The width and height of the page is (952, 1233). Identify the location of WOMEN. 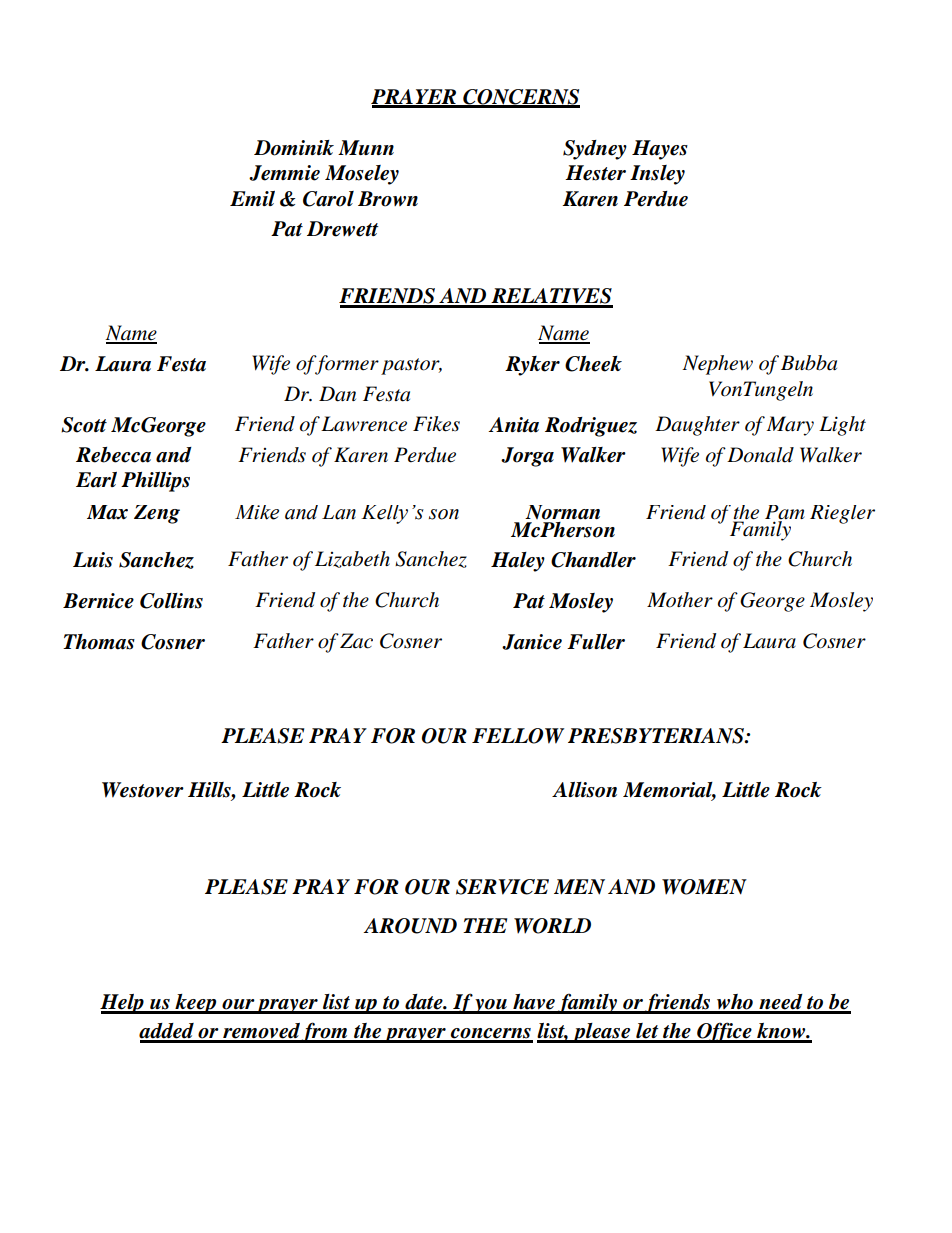
(704, 887).
